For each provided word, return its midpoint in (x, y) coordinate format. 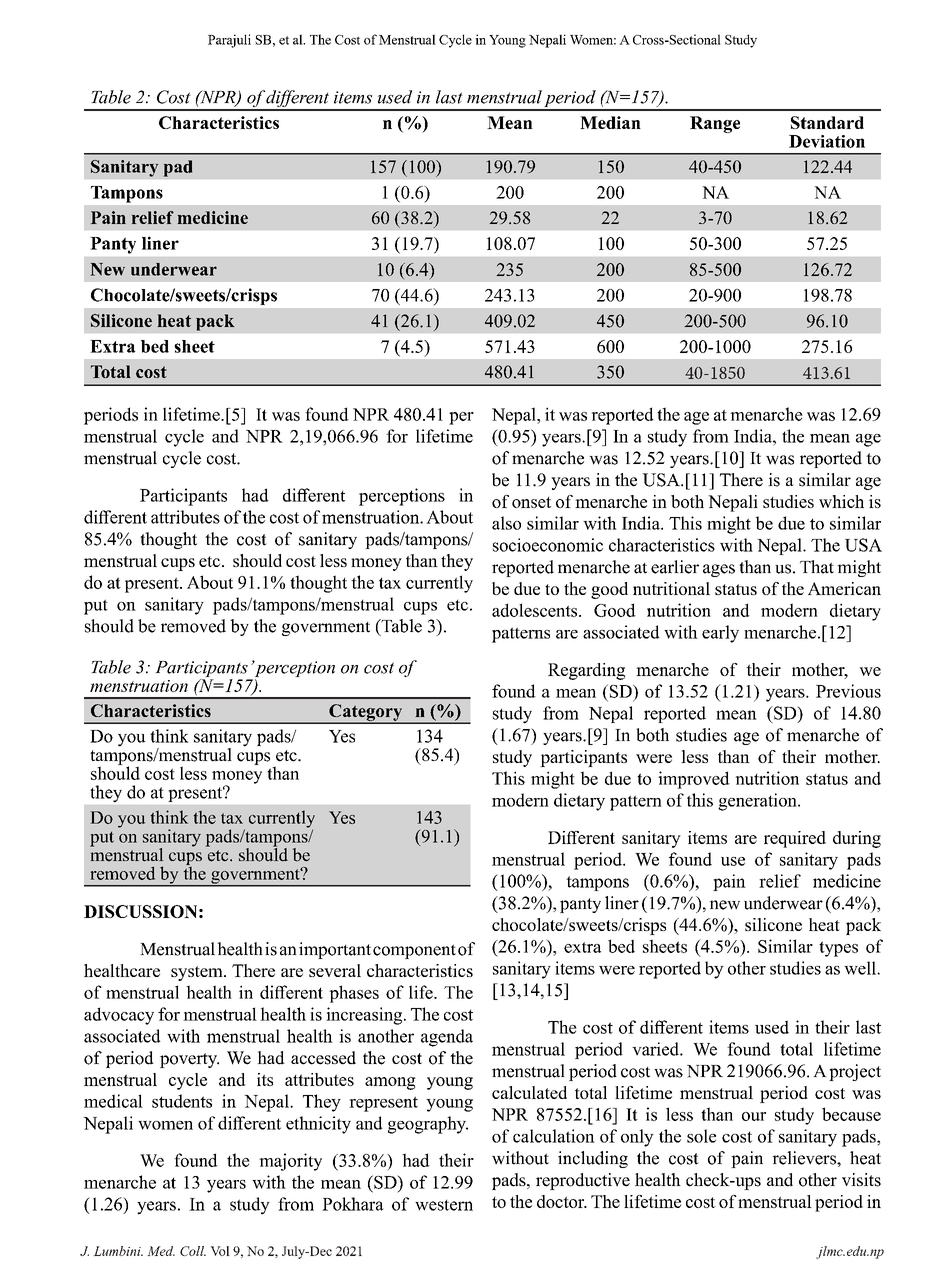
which (841, 501)
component (414, 951)
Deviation (827, 141)
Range (715, 124)
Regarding (586, 671)
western (444, 1205)
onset (531, 502)
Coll (193, 1251)
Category (366, 713)
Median (610, 122)
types (838, 949)
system (198, 973)
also (506, 523)
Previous (848, 691)
